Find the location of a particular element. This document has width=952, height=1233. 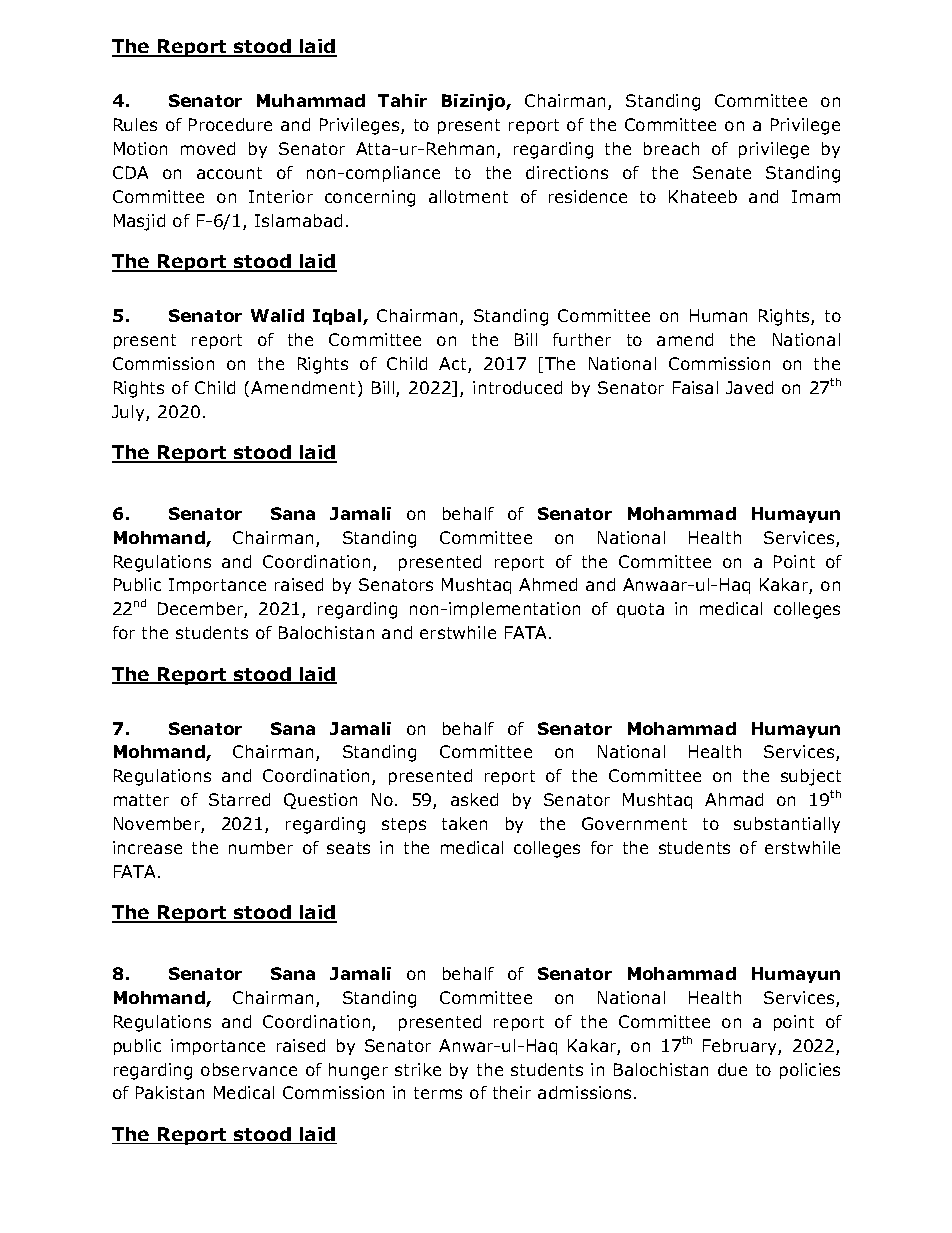

Procedure is located at coordinates (230, 124).
